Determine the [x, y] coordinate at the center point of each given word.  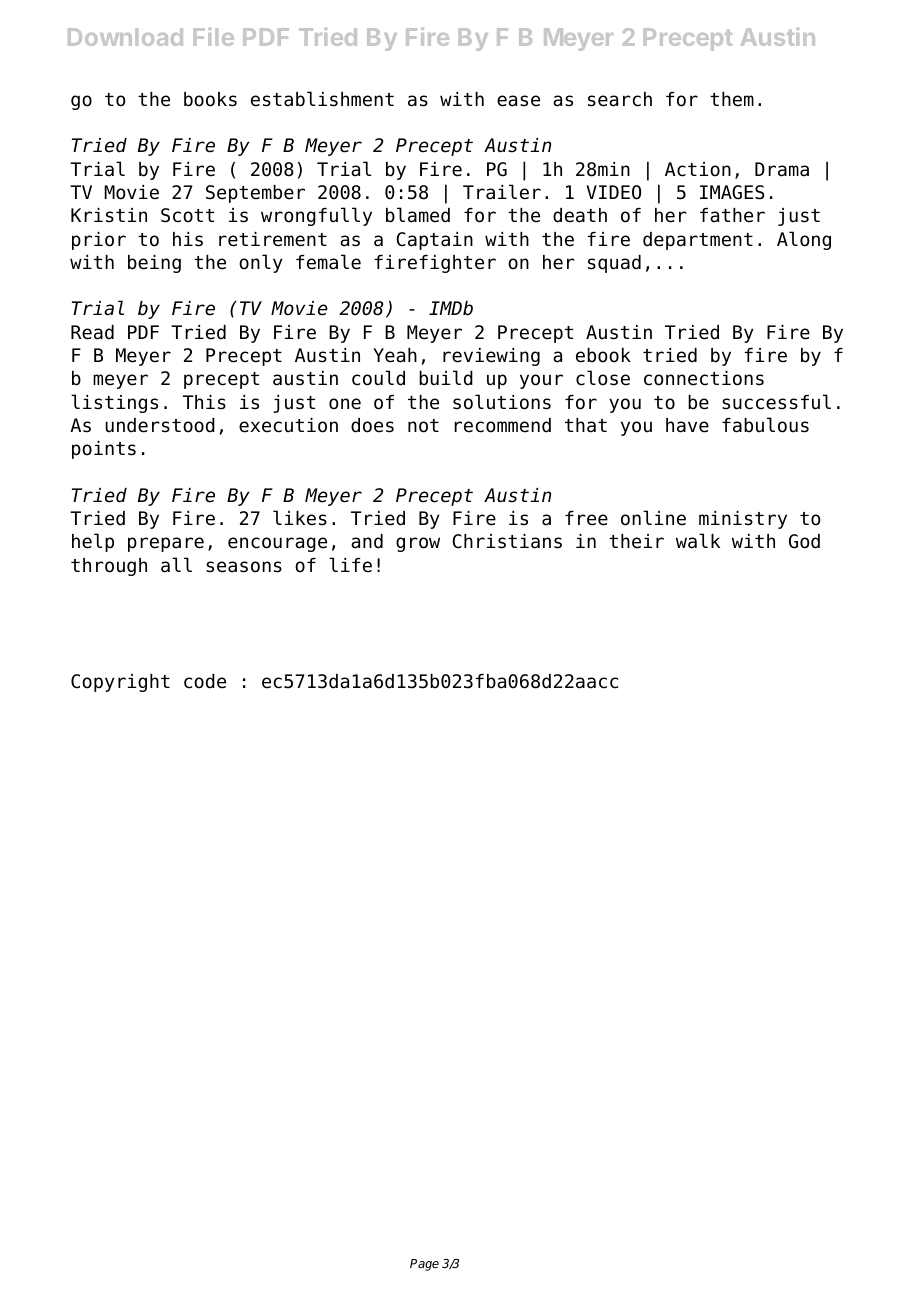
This [204, 402]
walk [698, 541]
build [446, 378]
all [176, 565]
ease [518, 101]
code [205, 681]
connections [704, 378]
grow [418, 544]
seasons [244, 567]
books [210, 99]
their [636, 541]
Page [424, 1265]
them [732, 99]
